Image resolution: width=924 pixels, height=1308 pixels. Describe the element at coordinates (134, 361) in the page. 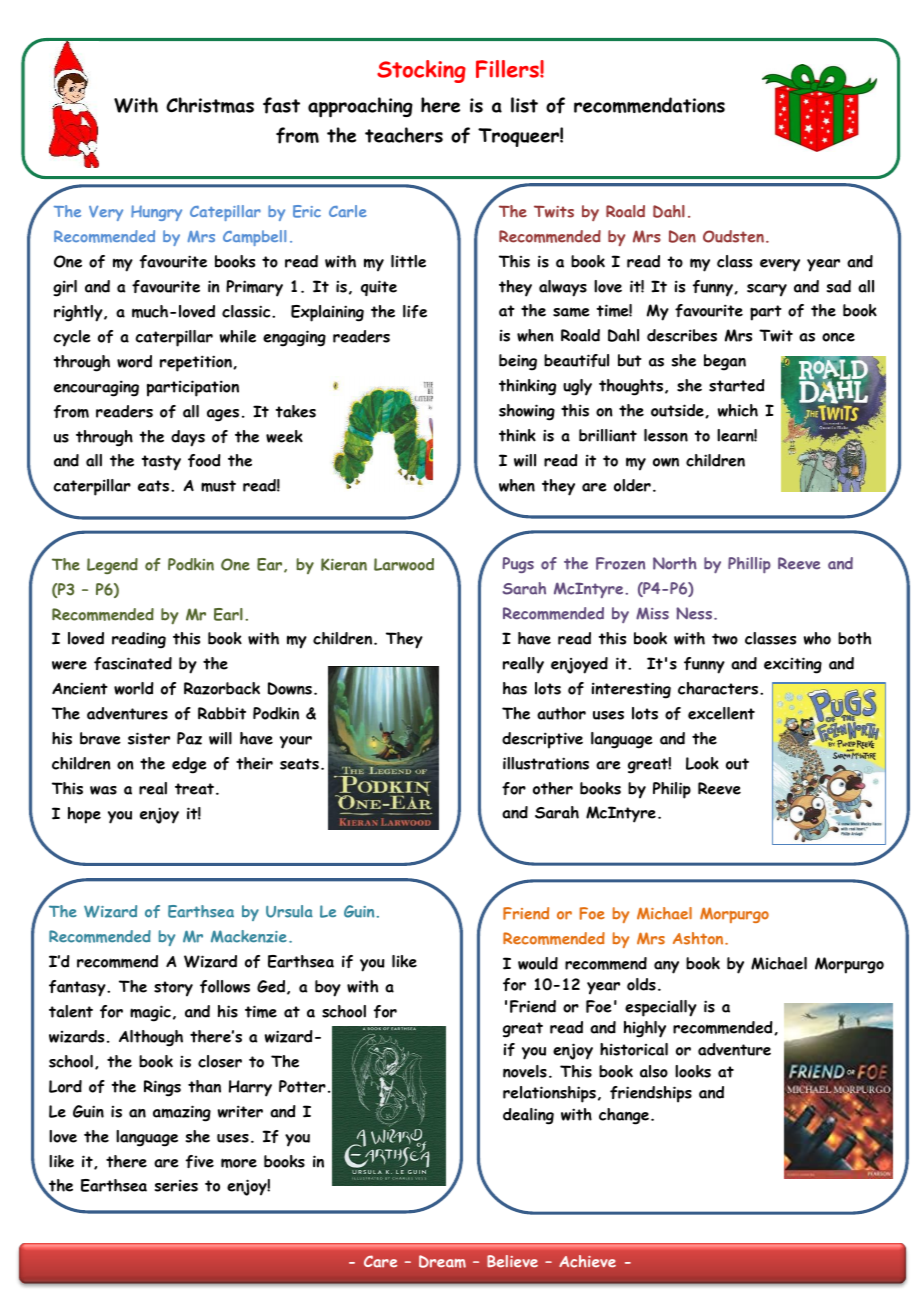

I see `word` at that location.
